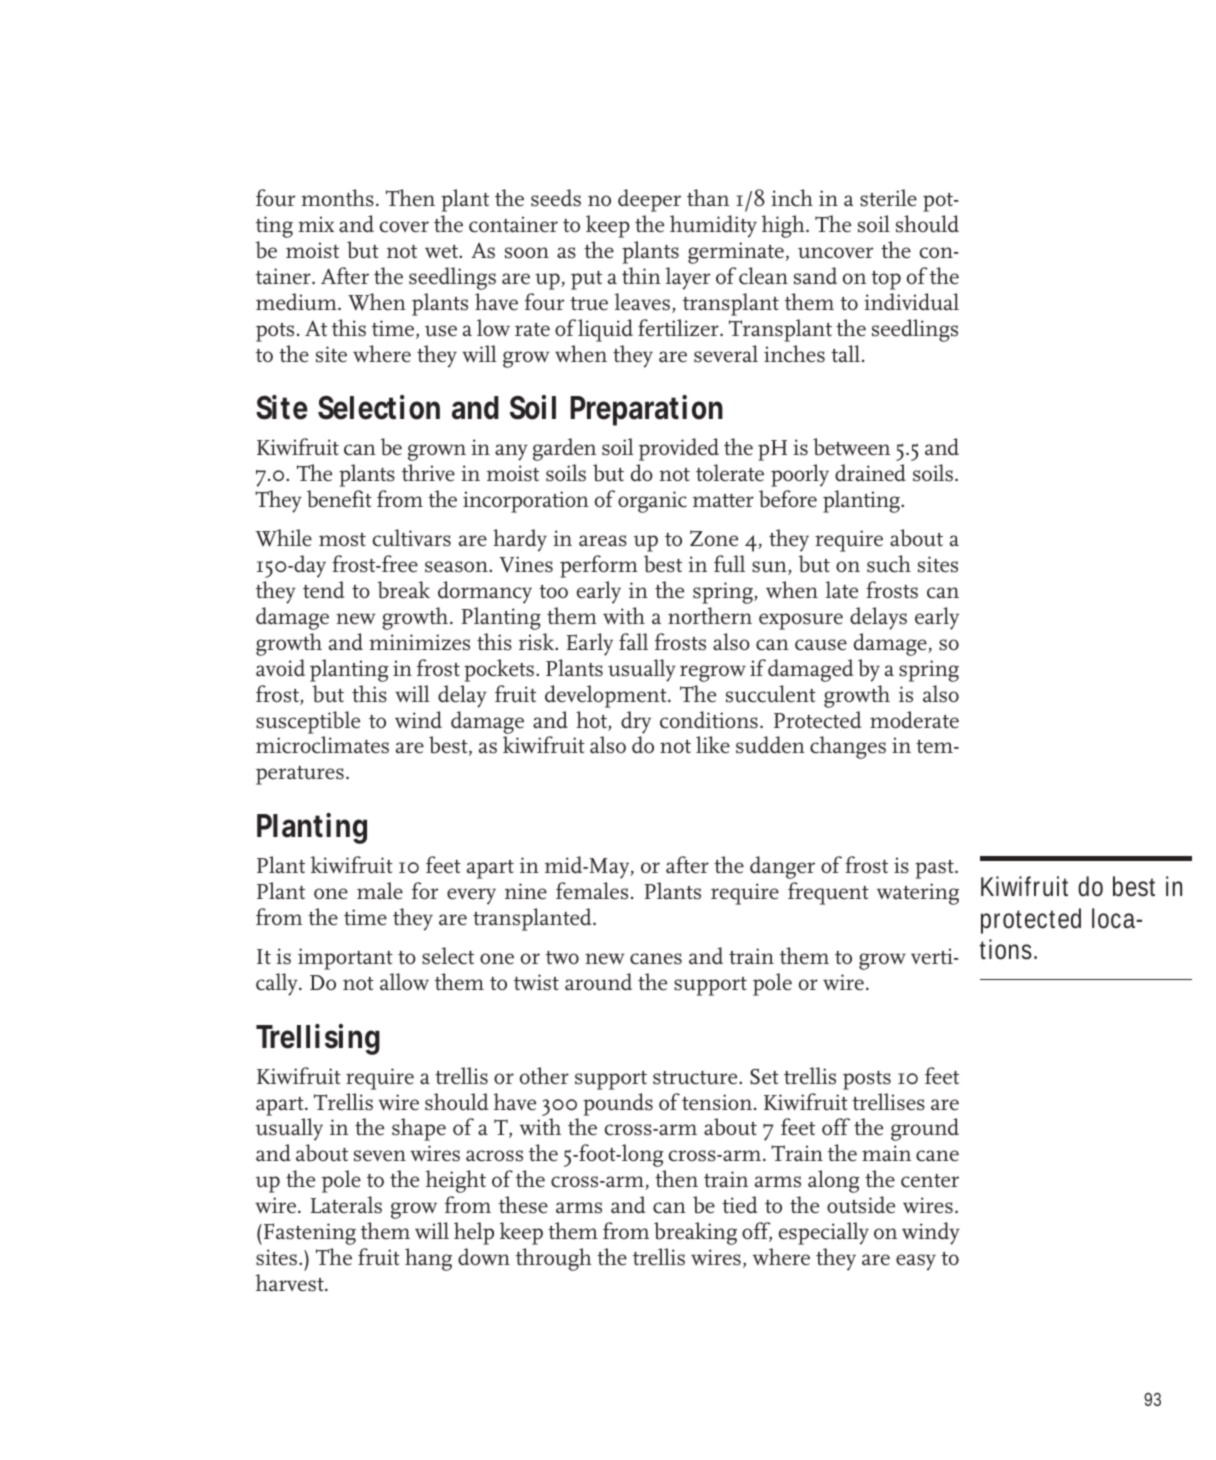 This document has height=1460, width=1216. What do you see at coordinates (888, 198) in the document?
I see `sterile` at bounding box center [888, 198].
